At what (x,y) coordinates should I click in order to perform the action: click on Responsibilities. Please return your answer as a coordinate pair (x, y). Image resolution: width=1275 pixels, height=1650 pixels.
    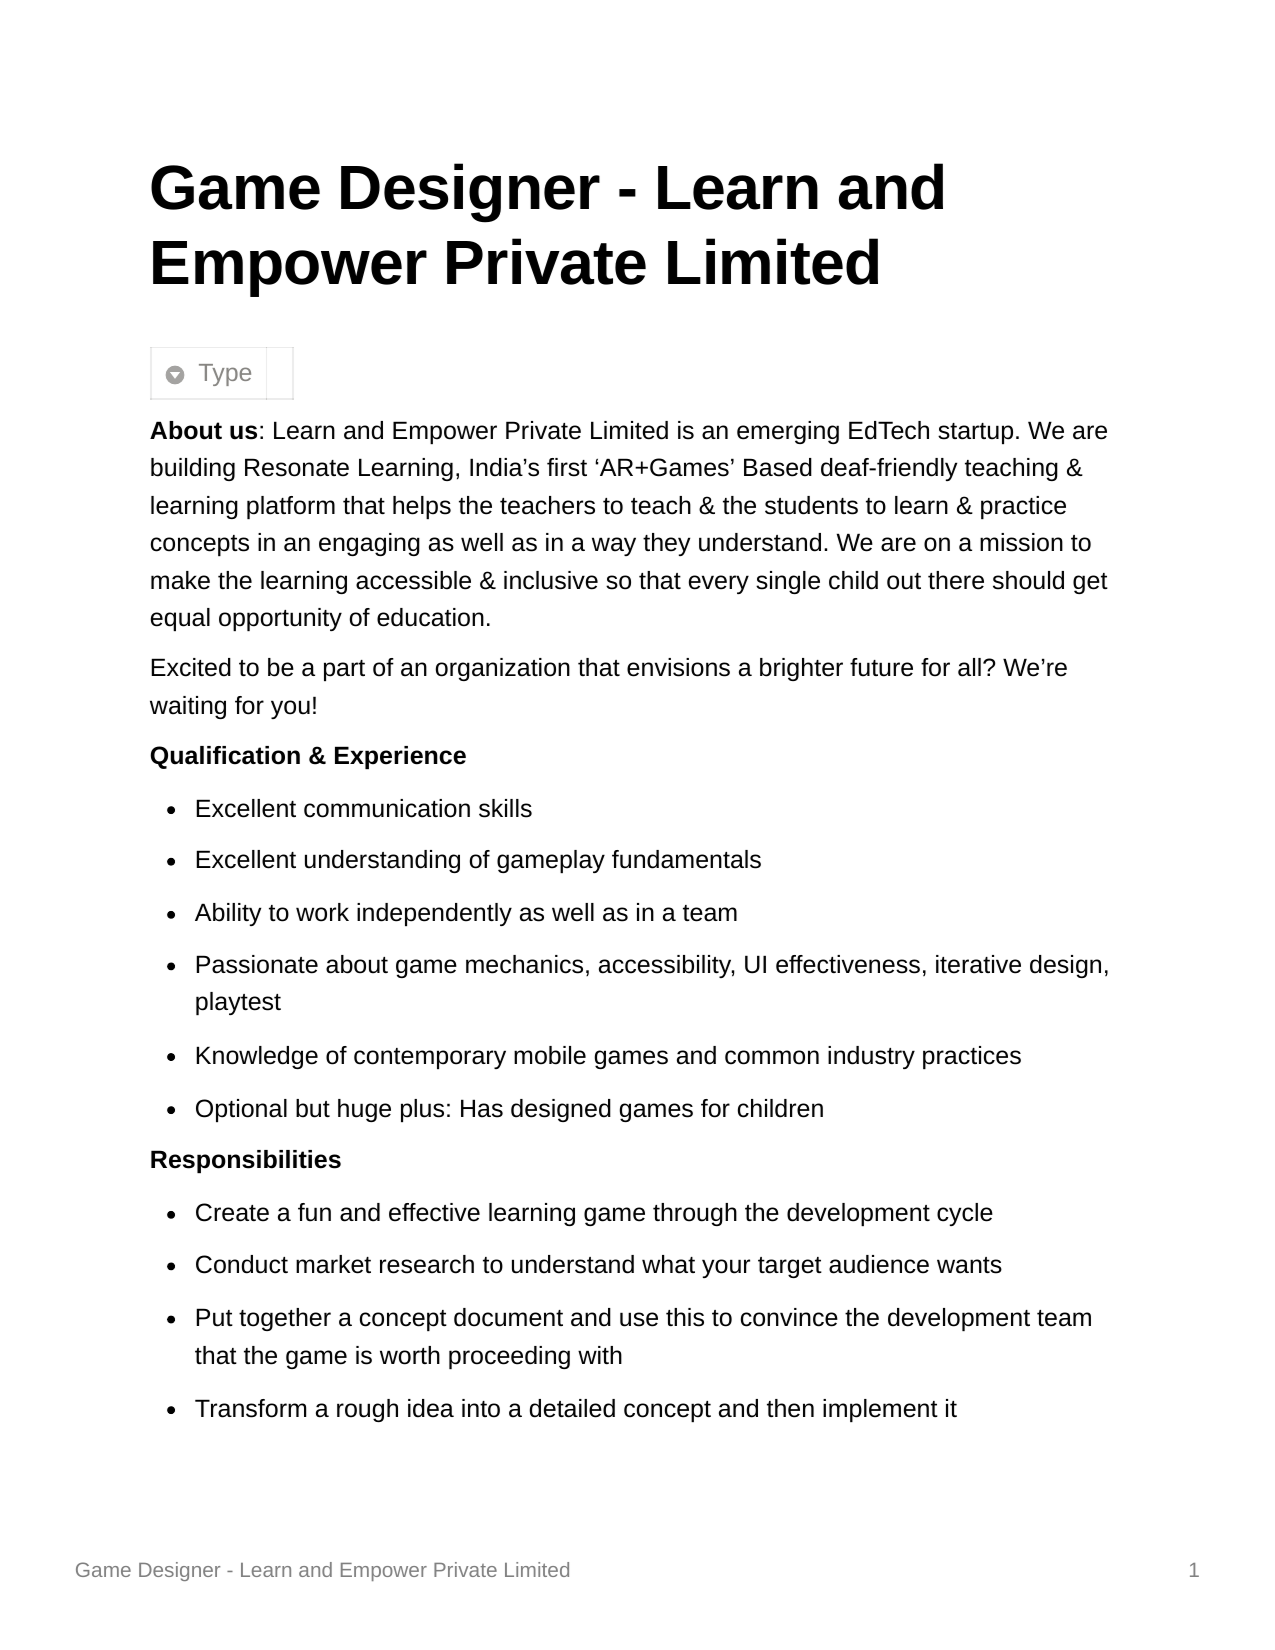
    Looking at the image, I should click on (246, 1161).
